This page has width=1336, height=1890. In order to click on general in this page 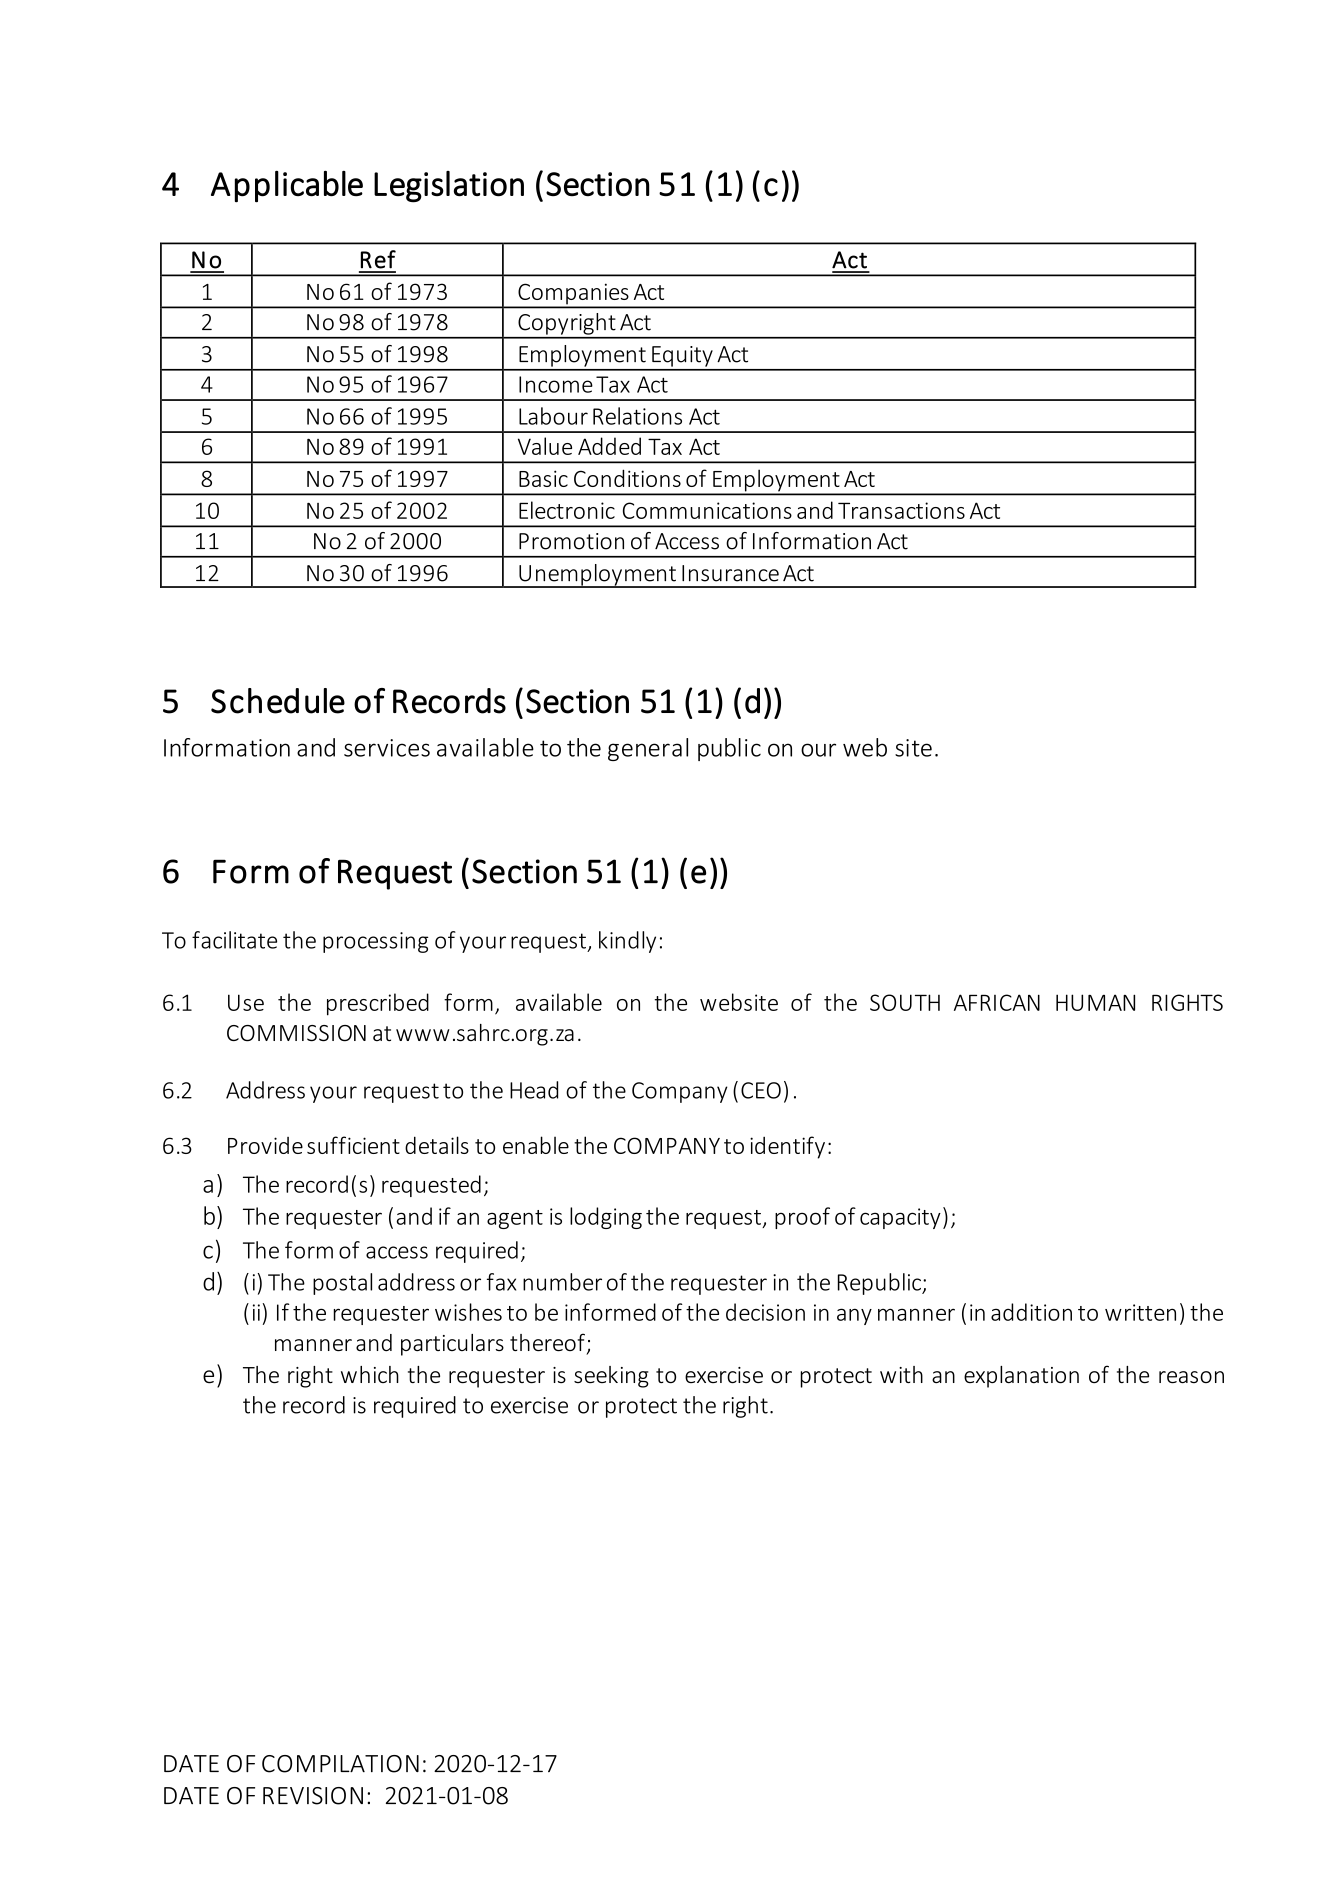, I will do `click(648, 749)`.
